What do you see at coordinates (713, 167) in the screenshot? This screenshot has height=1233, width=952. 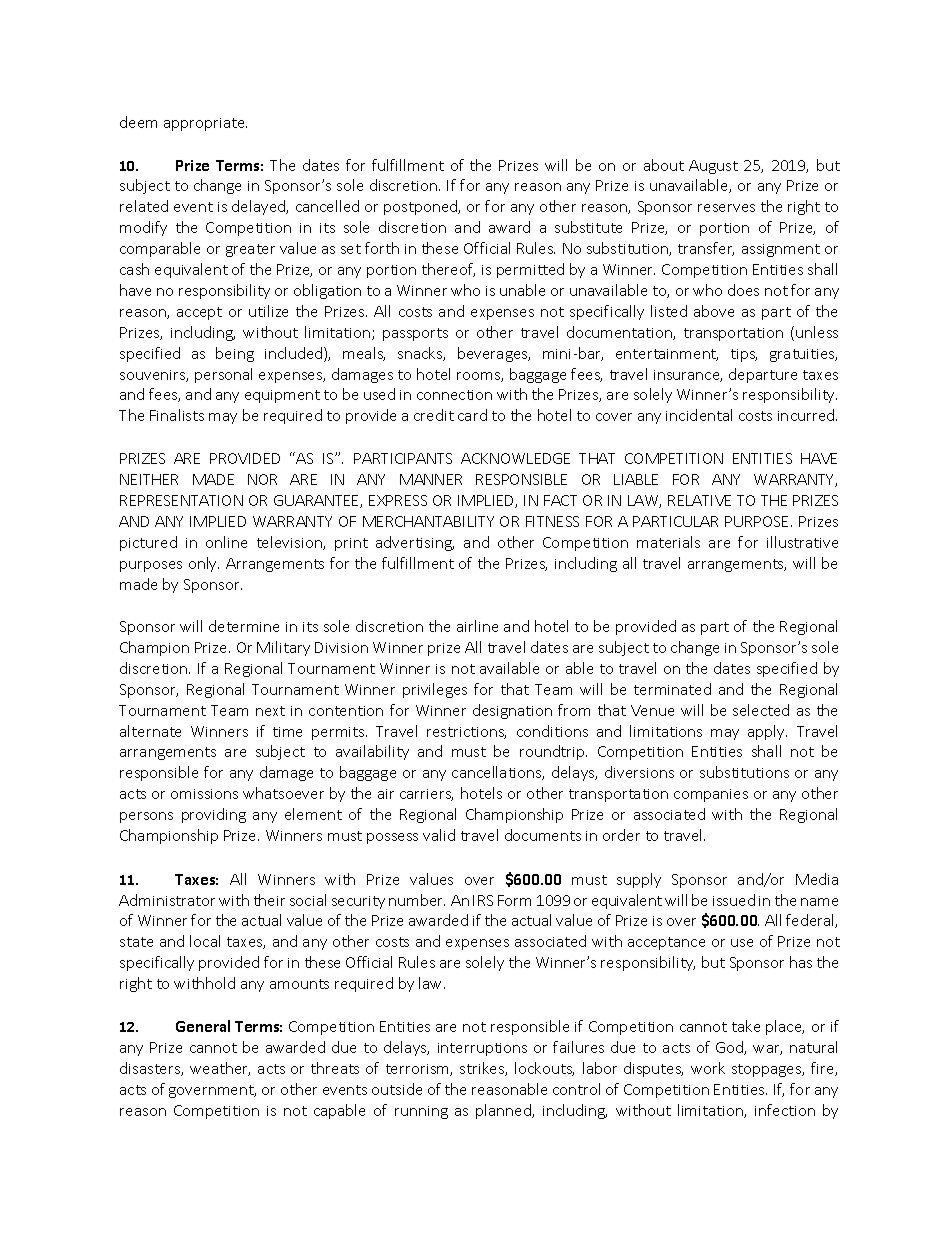 I see `August` at bounding box center [713, 167].
